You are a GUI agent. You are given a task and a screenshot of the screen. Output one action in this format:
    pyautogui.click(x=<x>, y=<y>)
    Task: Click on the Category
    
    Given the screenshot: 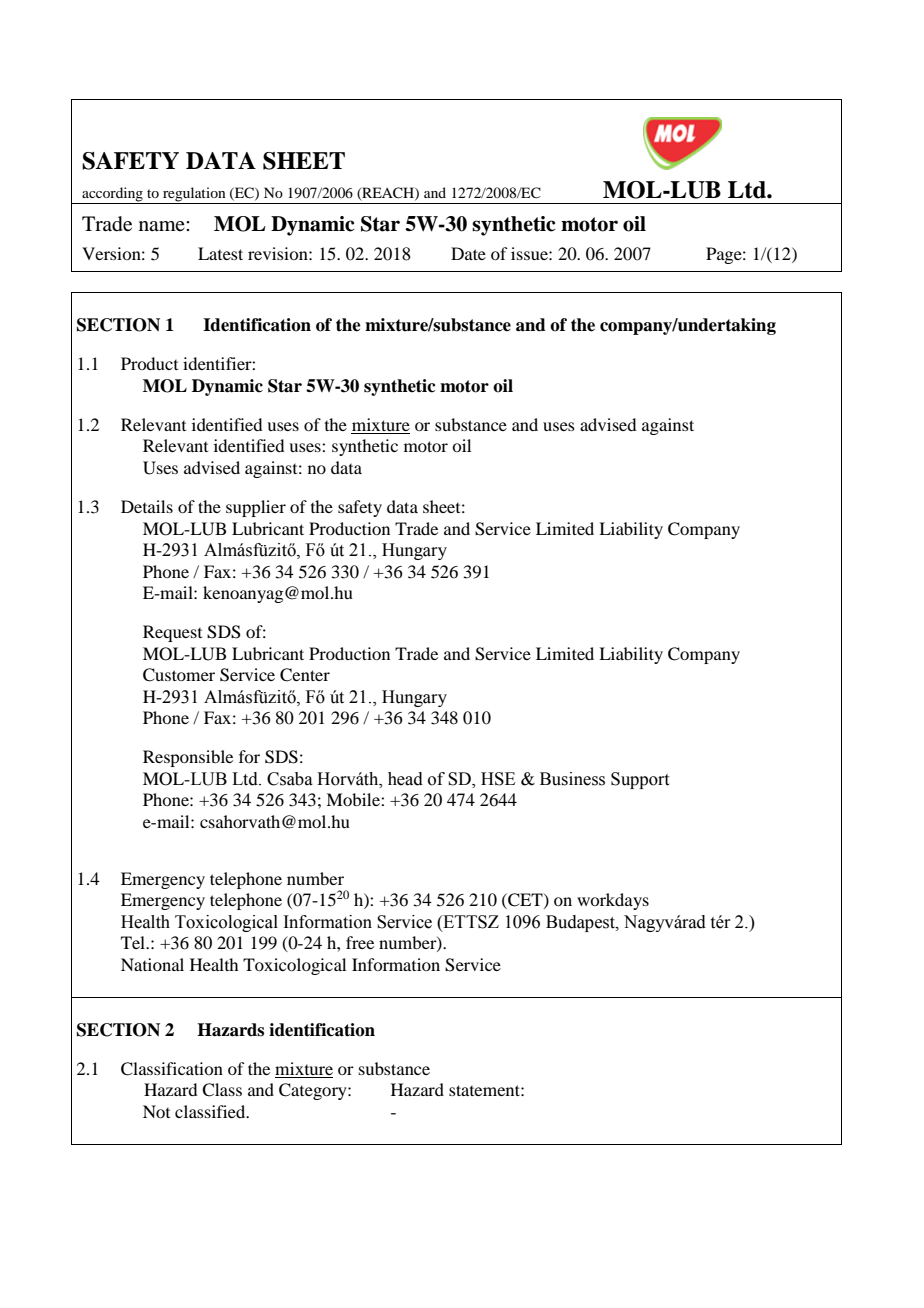 What is the action you would take?
    pyautogui.click(x=314, y=1091)
